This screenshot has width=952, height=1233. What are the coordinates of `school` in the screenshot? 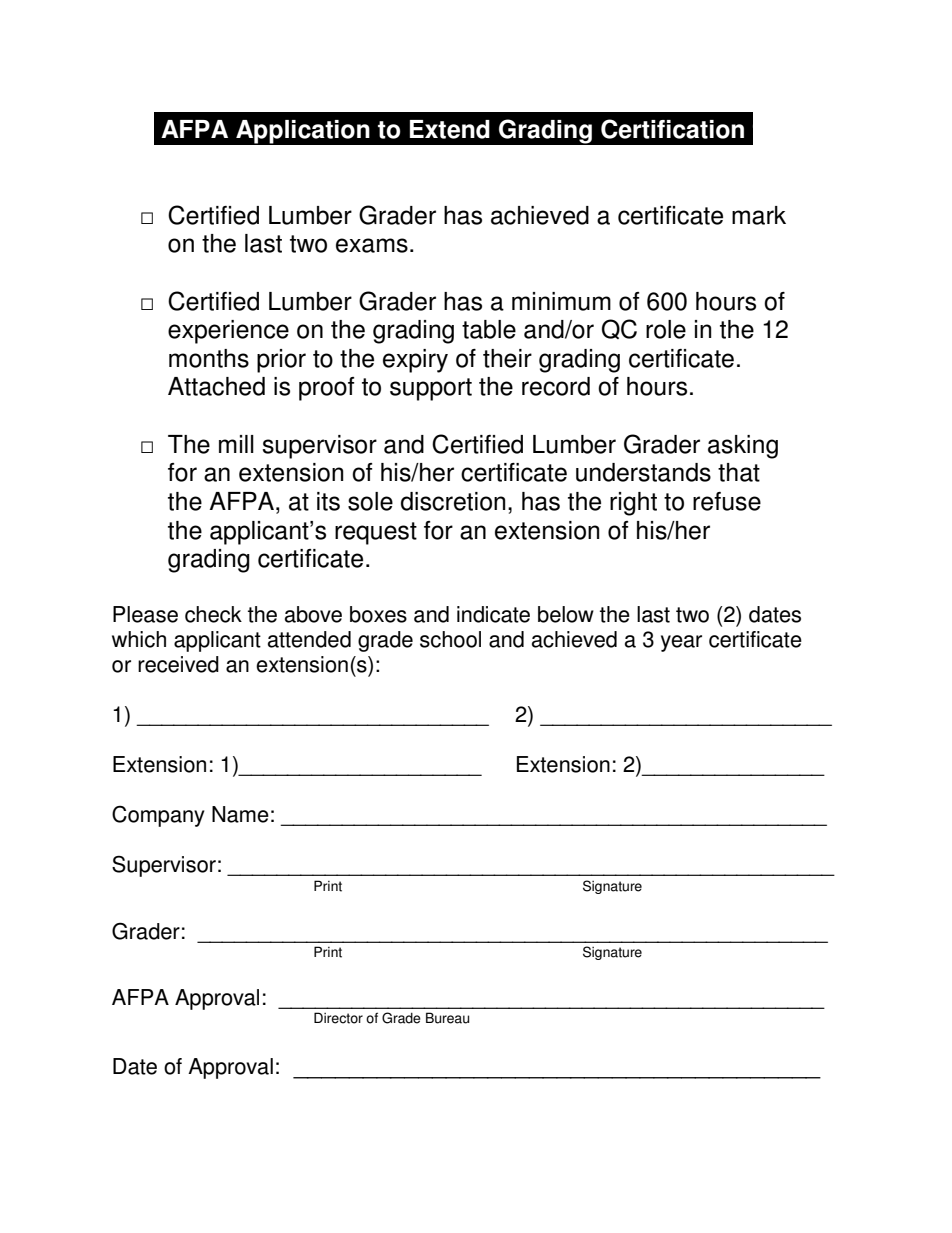 It's located at (450, 639).
